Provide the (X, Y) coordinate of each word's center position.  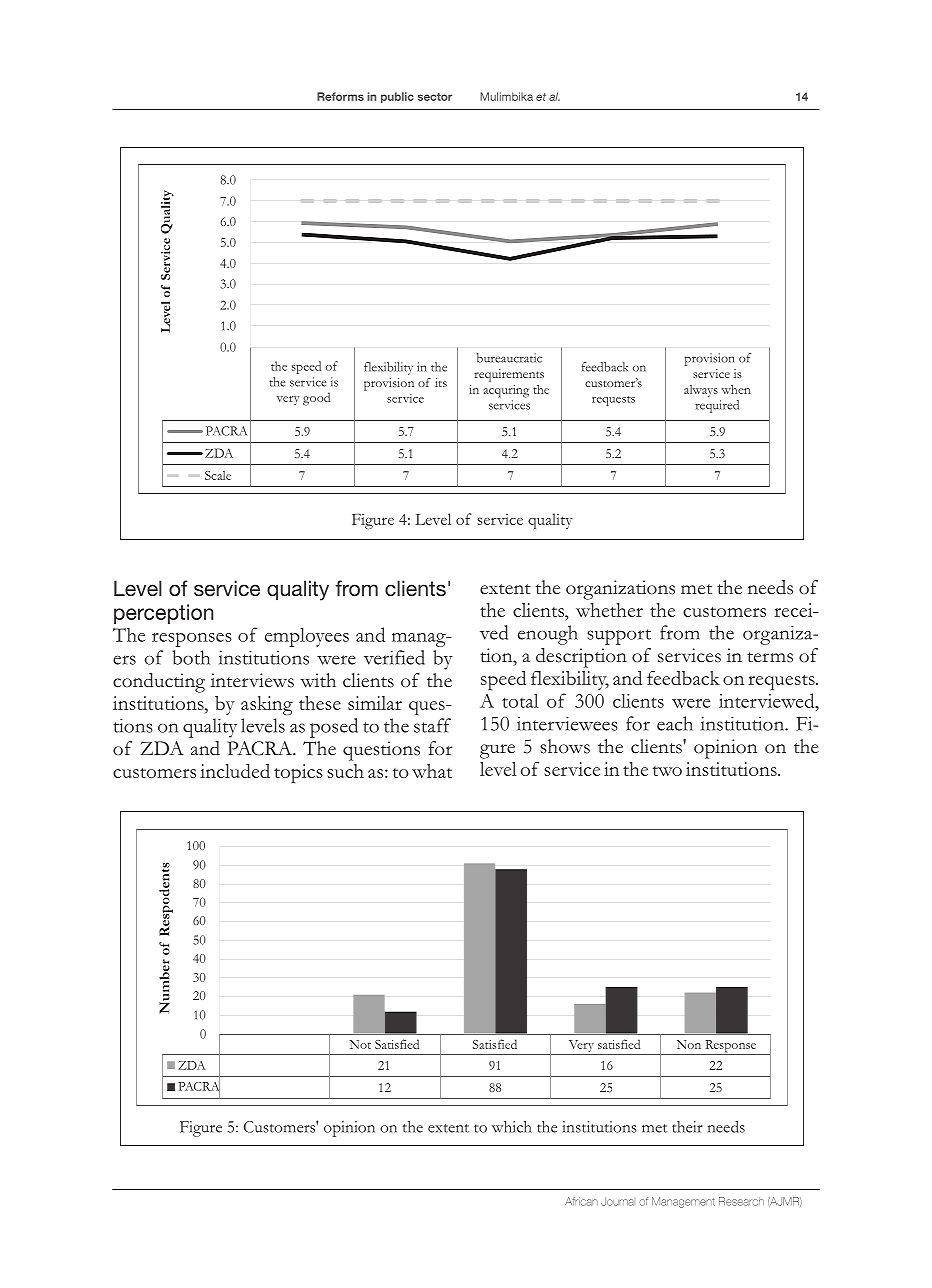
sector (435, 97)
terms (770, 657)
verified (394, 657)
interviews (252, 680)
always (701, 391)
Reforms (340, 96)
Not (360, 1044)
